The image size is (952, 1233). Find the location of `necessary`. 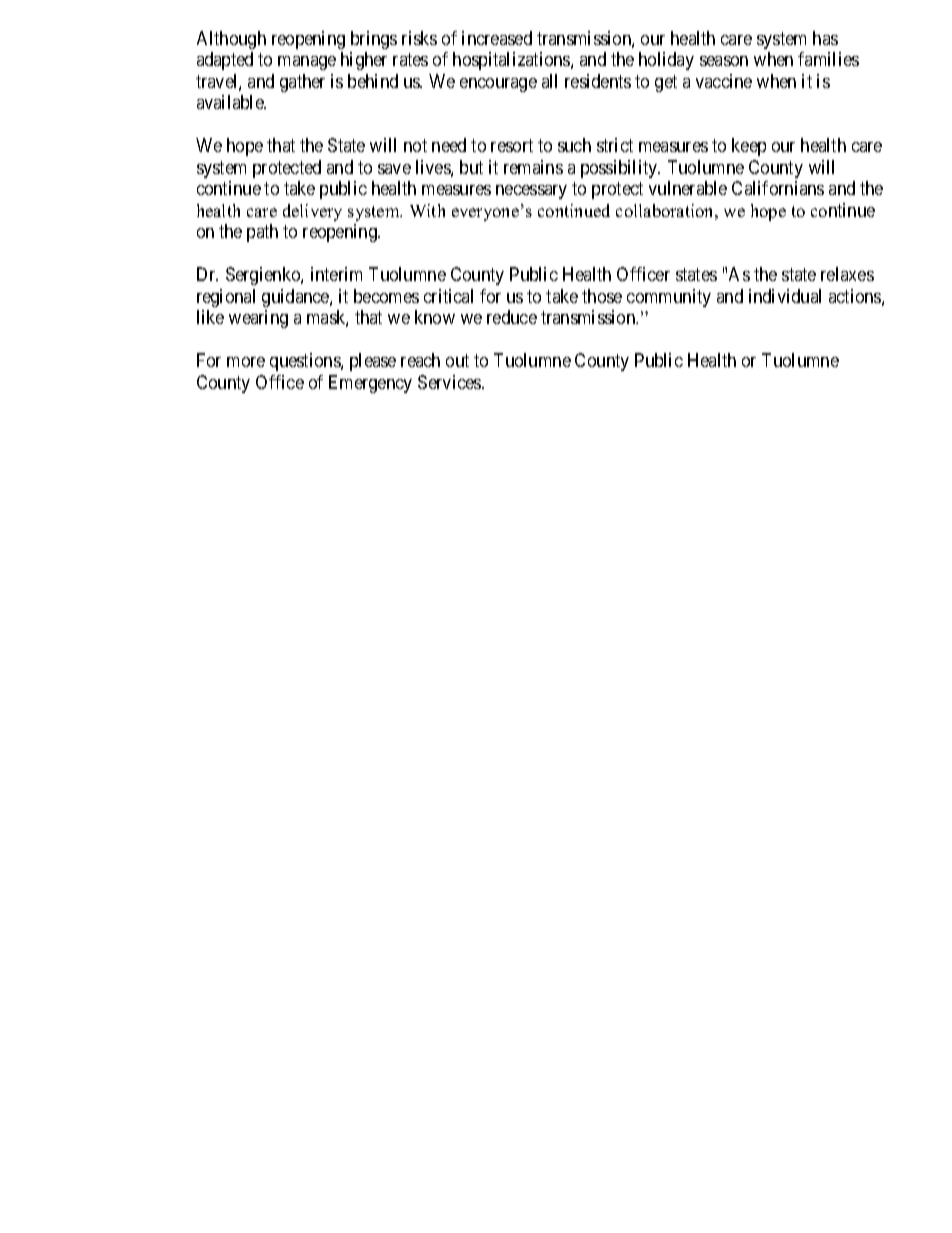

necessary is located at coordinates (531, 192).
